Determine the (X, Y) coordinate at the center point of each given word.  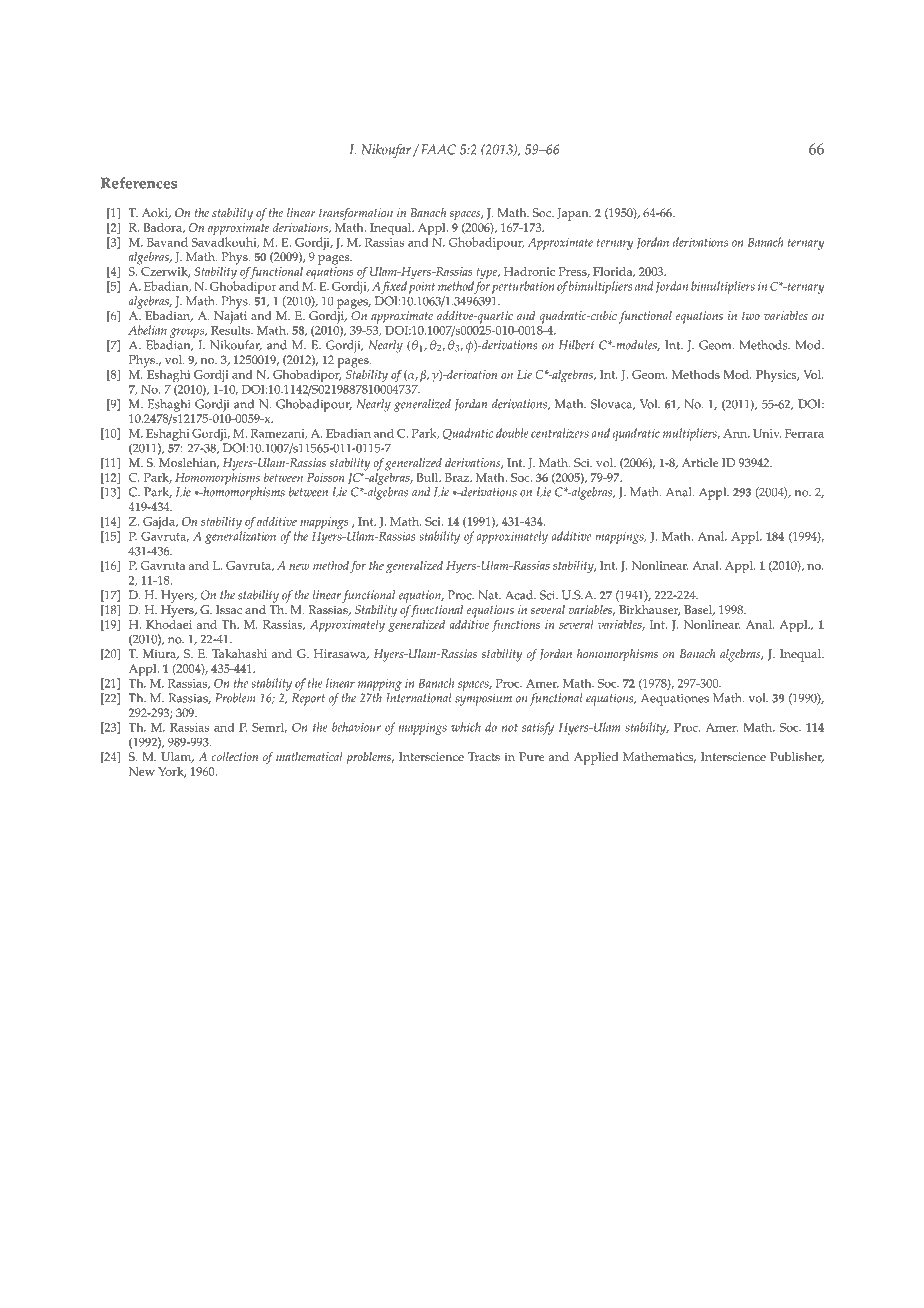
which (466, 727)
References (139, 183)
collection (235, 756)
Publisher (797, 757)
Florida (614, 272)
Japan (574, 214)
